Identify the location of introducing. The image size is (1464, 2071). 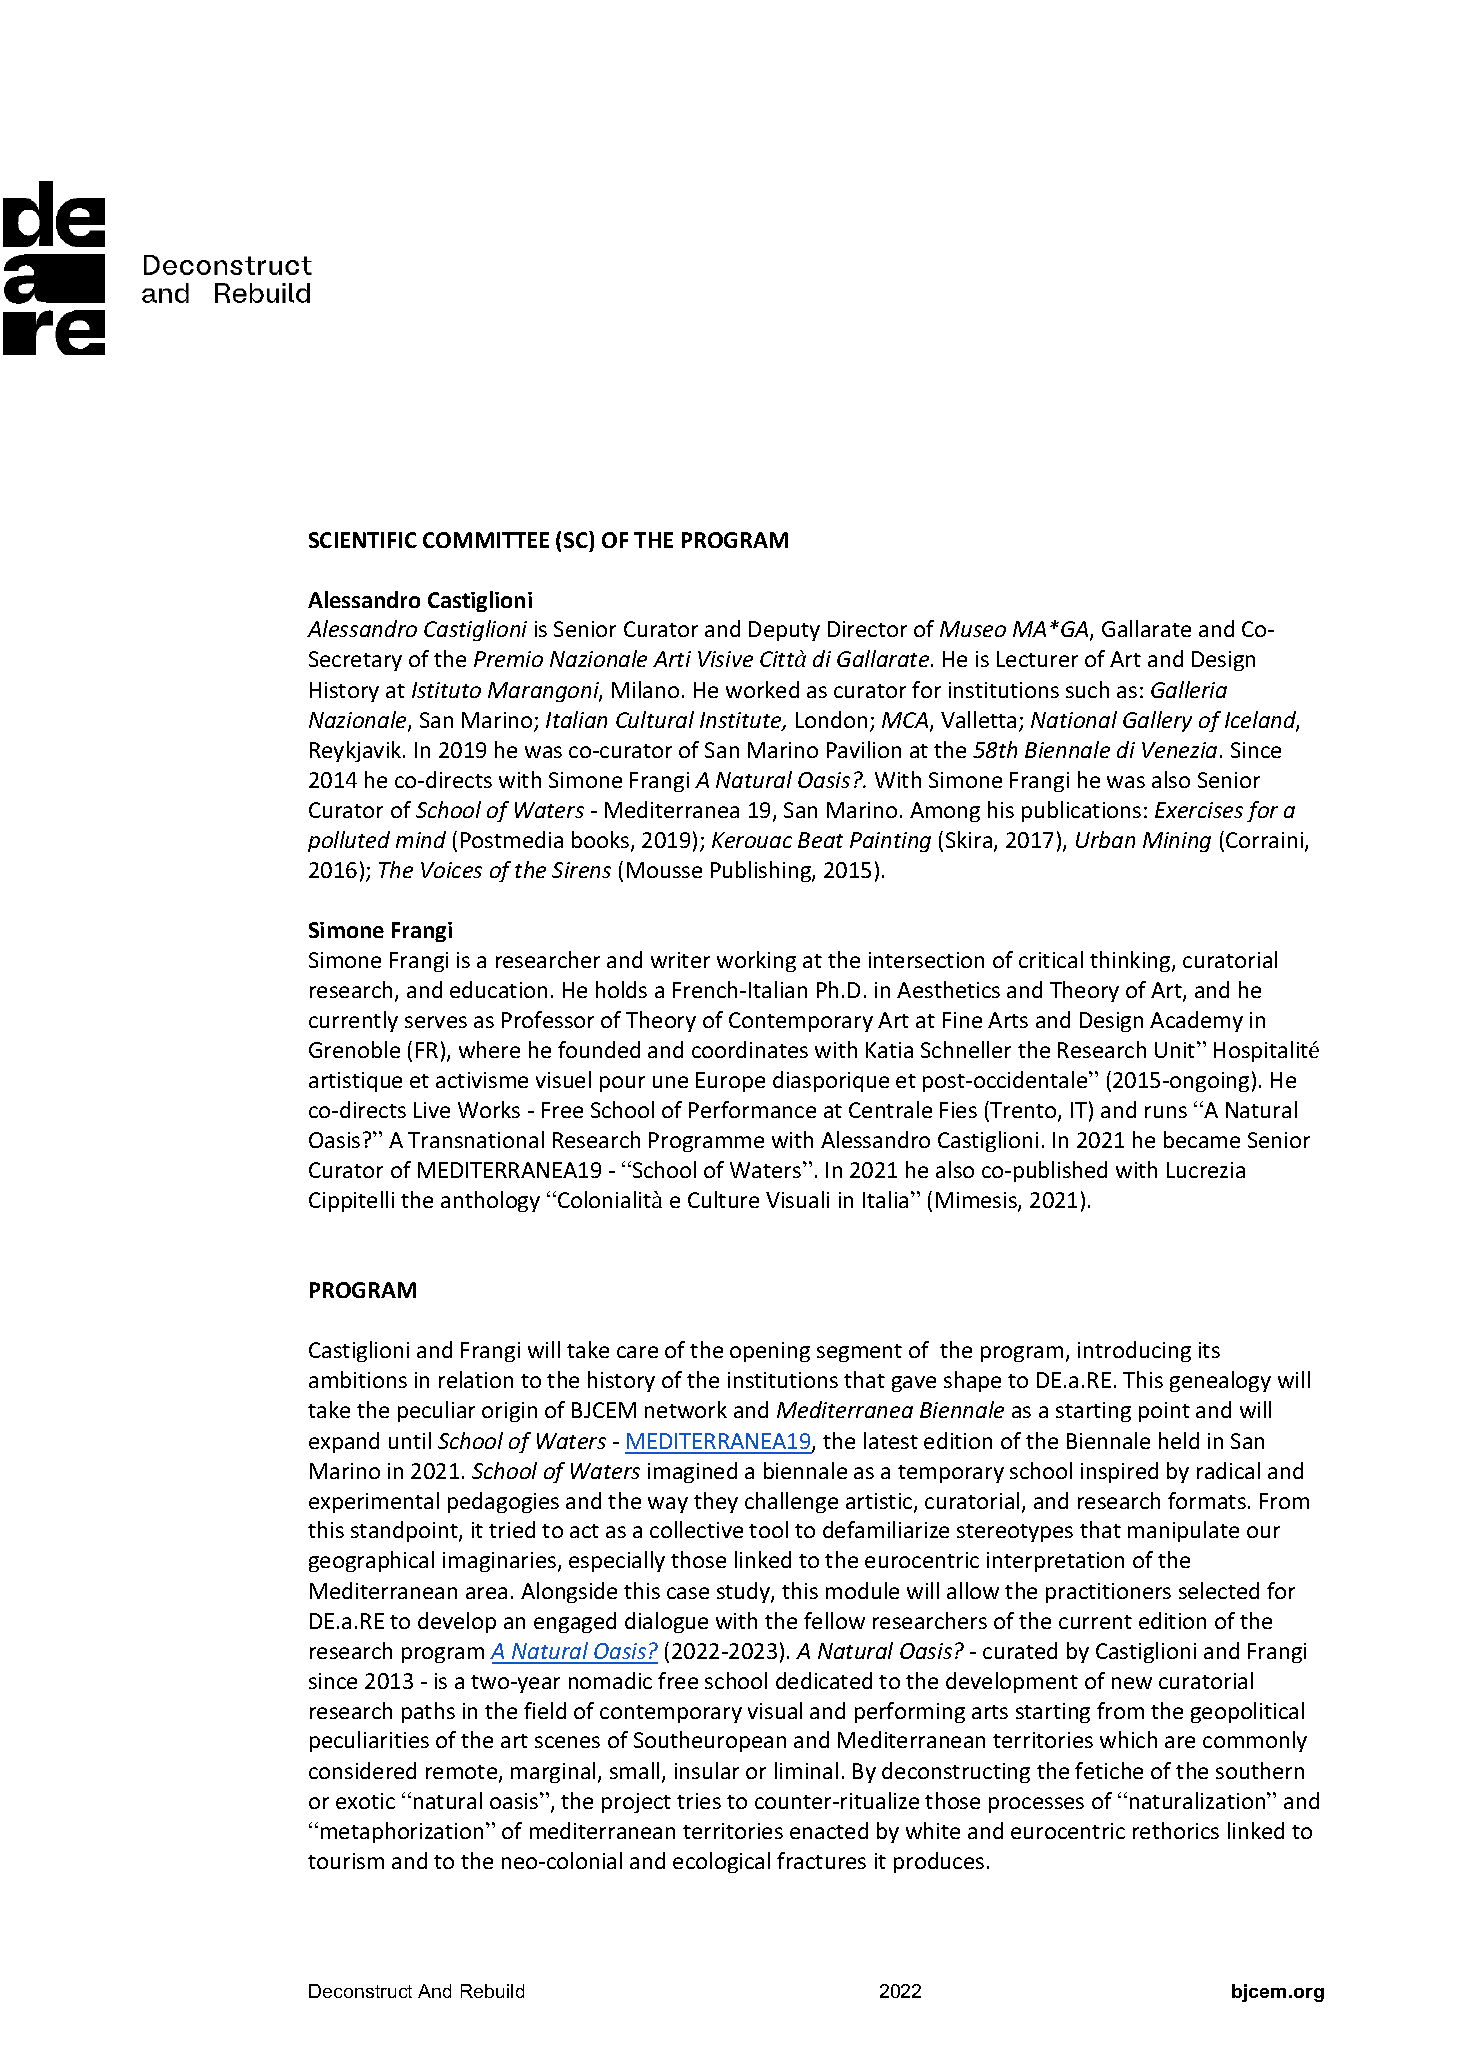
(1134, 1351).
